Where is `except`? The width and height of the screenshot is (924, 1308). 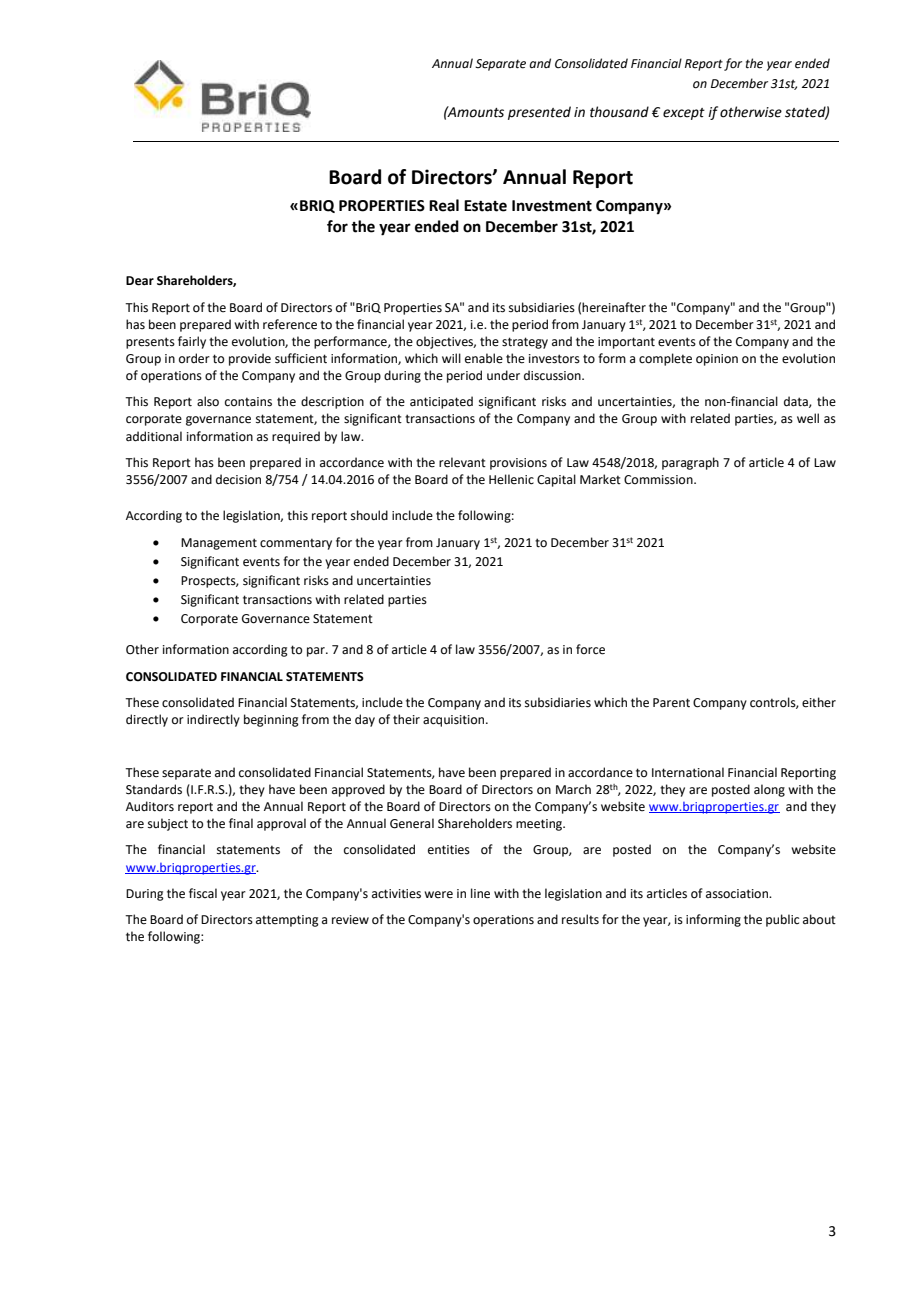 except is located at coordinates (684, 114).
